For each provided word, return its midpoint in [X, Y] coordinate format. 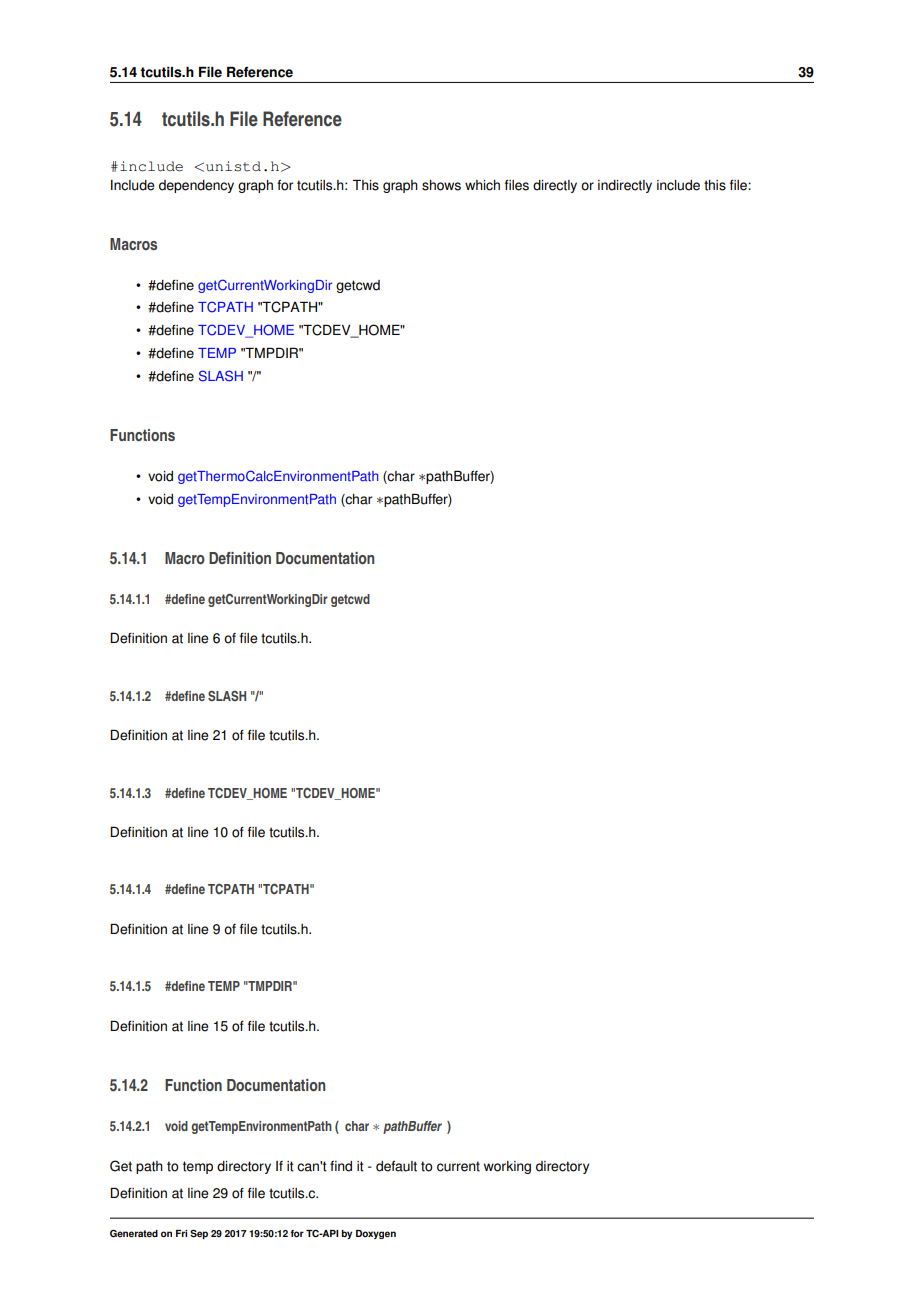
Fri [181, 1233]
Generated [134, 1234]
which [482, 185]
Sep [199, 1234]
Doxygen [376, 1234]
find [341, 1166]
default [396, 1166]
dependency [196, 186]
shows [441, 185]
